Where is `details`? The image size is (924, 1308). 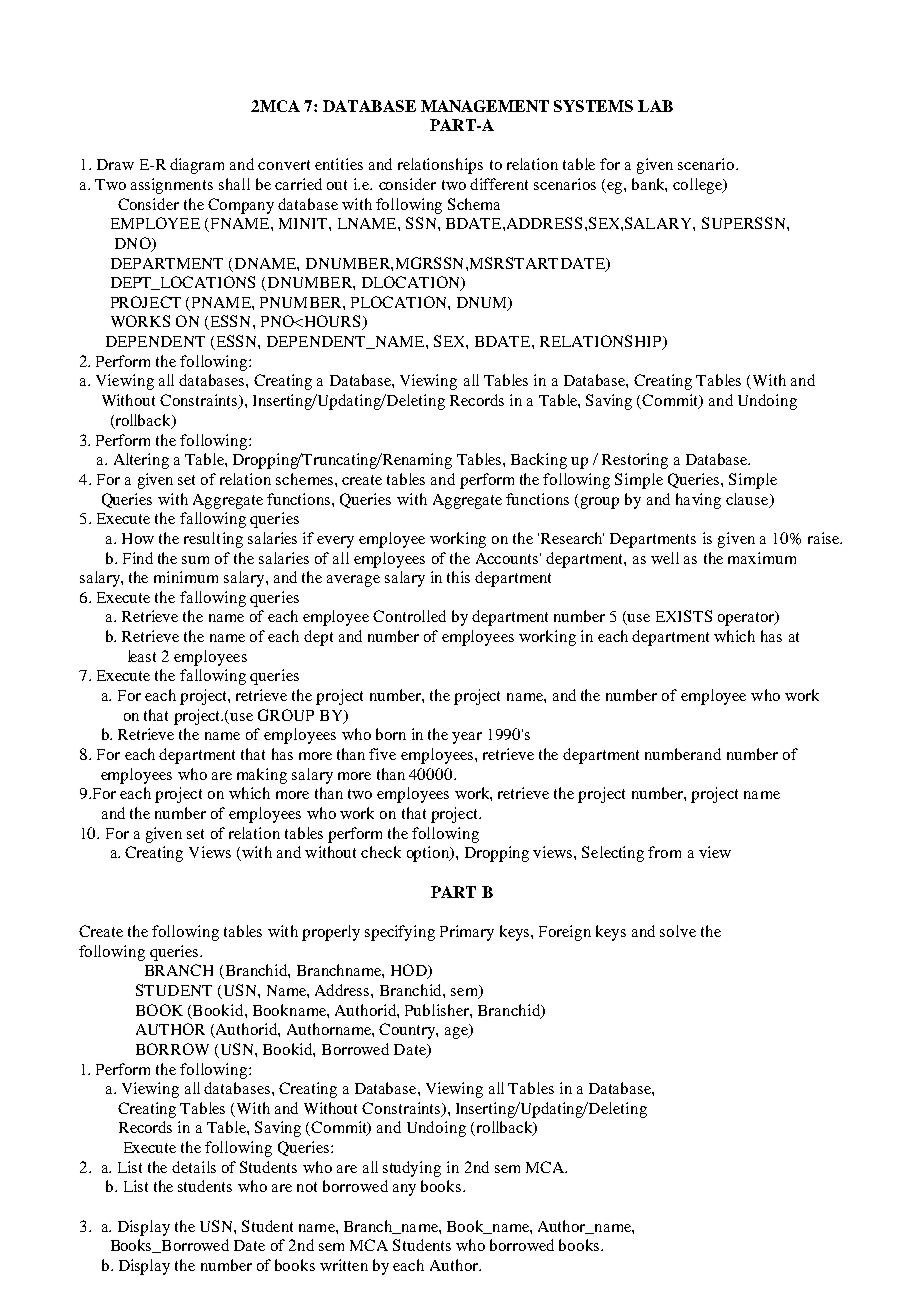
details is located at coordinates (194, 1167).
